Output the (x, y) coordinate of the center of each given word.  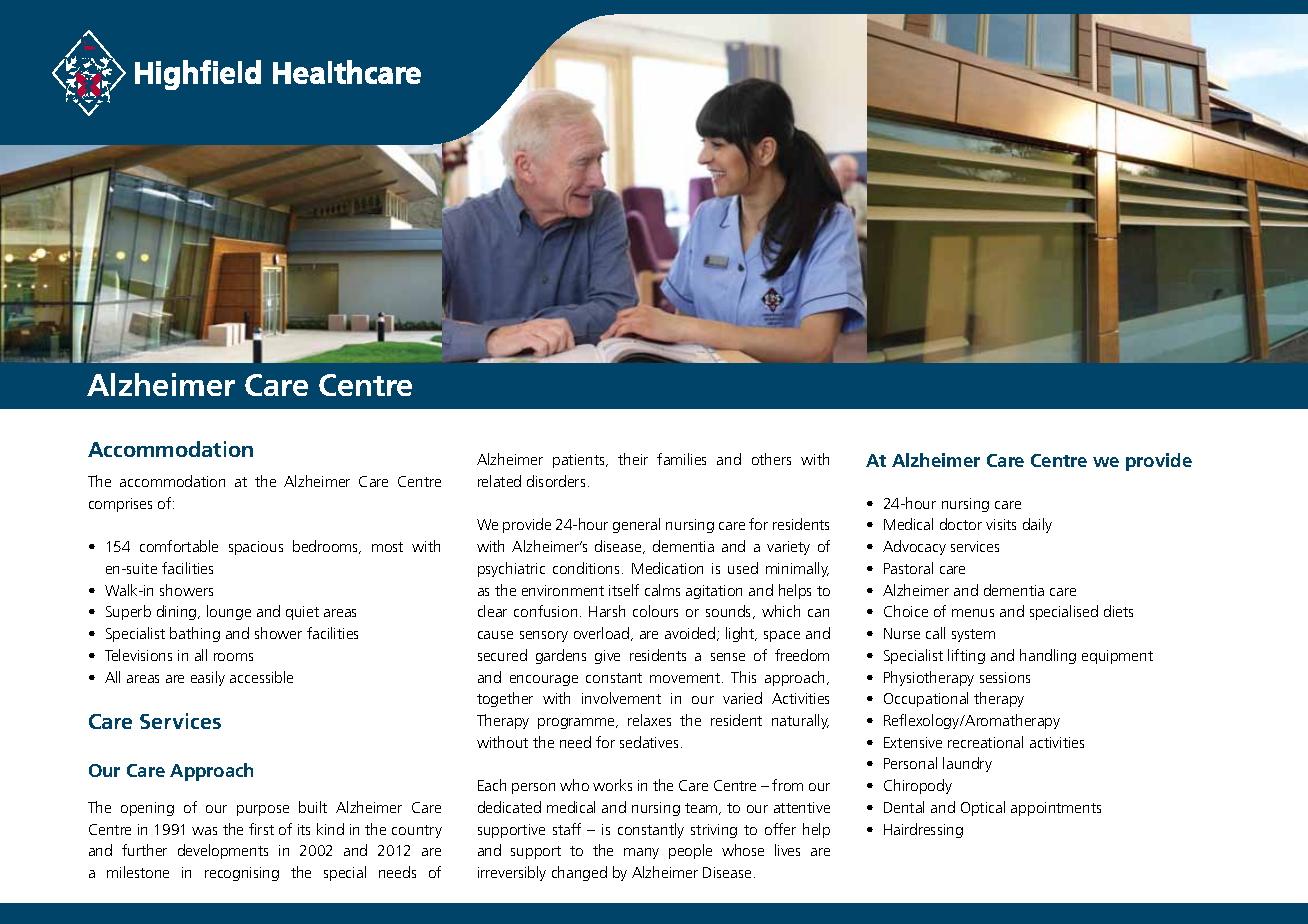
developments (223, 851)
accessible (261, 677)
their (633, 459)
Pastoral (908, 568)
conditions (588, 568)
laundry (967, 764)
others (771, 459)
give (607, 657)
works (612, 785)
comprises (120, 505)
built (313, 807)
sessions (1005, 677)
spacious (256, 548)
